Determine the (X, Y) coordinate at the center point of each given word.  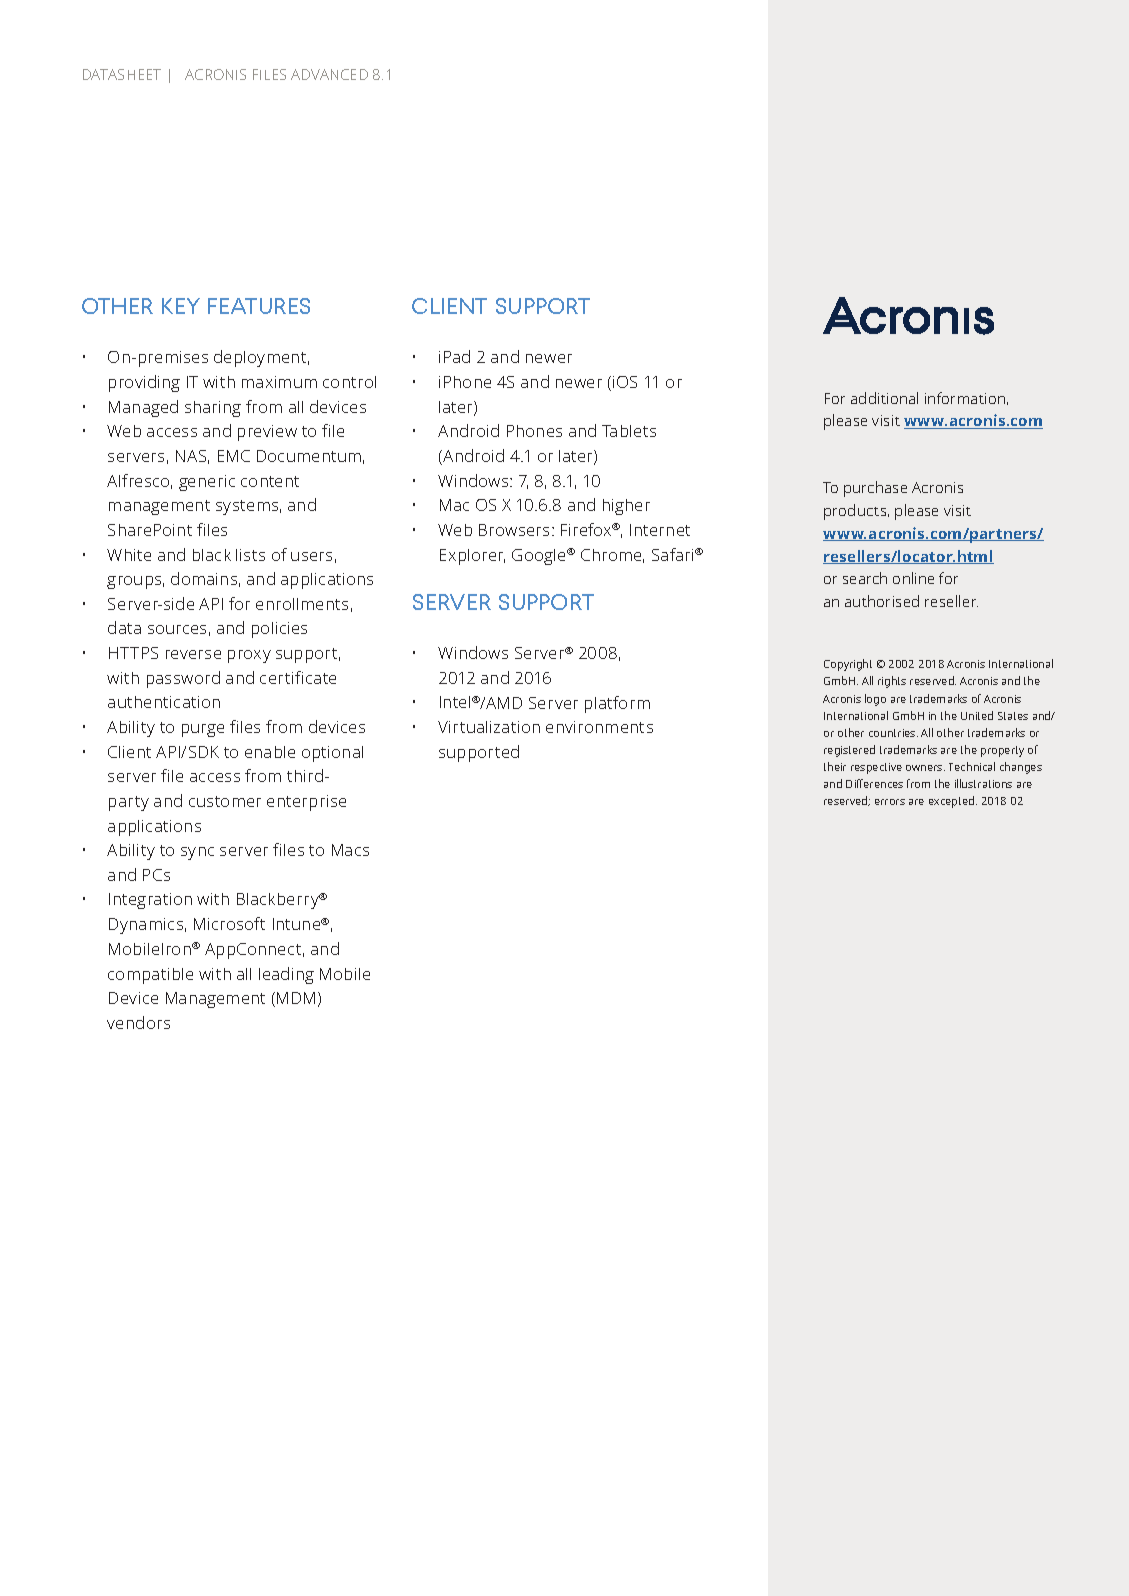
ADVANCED (329, 74)
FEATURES (259, 306)
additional (884, 398)
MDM (296, 998)
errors (890, 802)
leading (286, 975)
